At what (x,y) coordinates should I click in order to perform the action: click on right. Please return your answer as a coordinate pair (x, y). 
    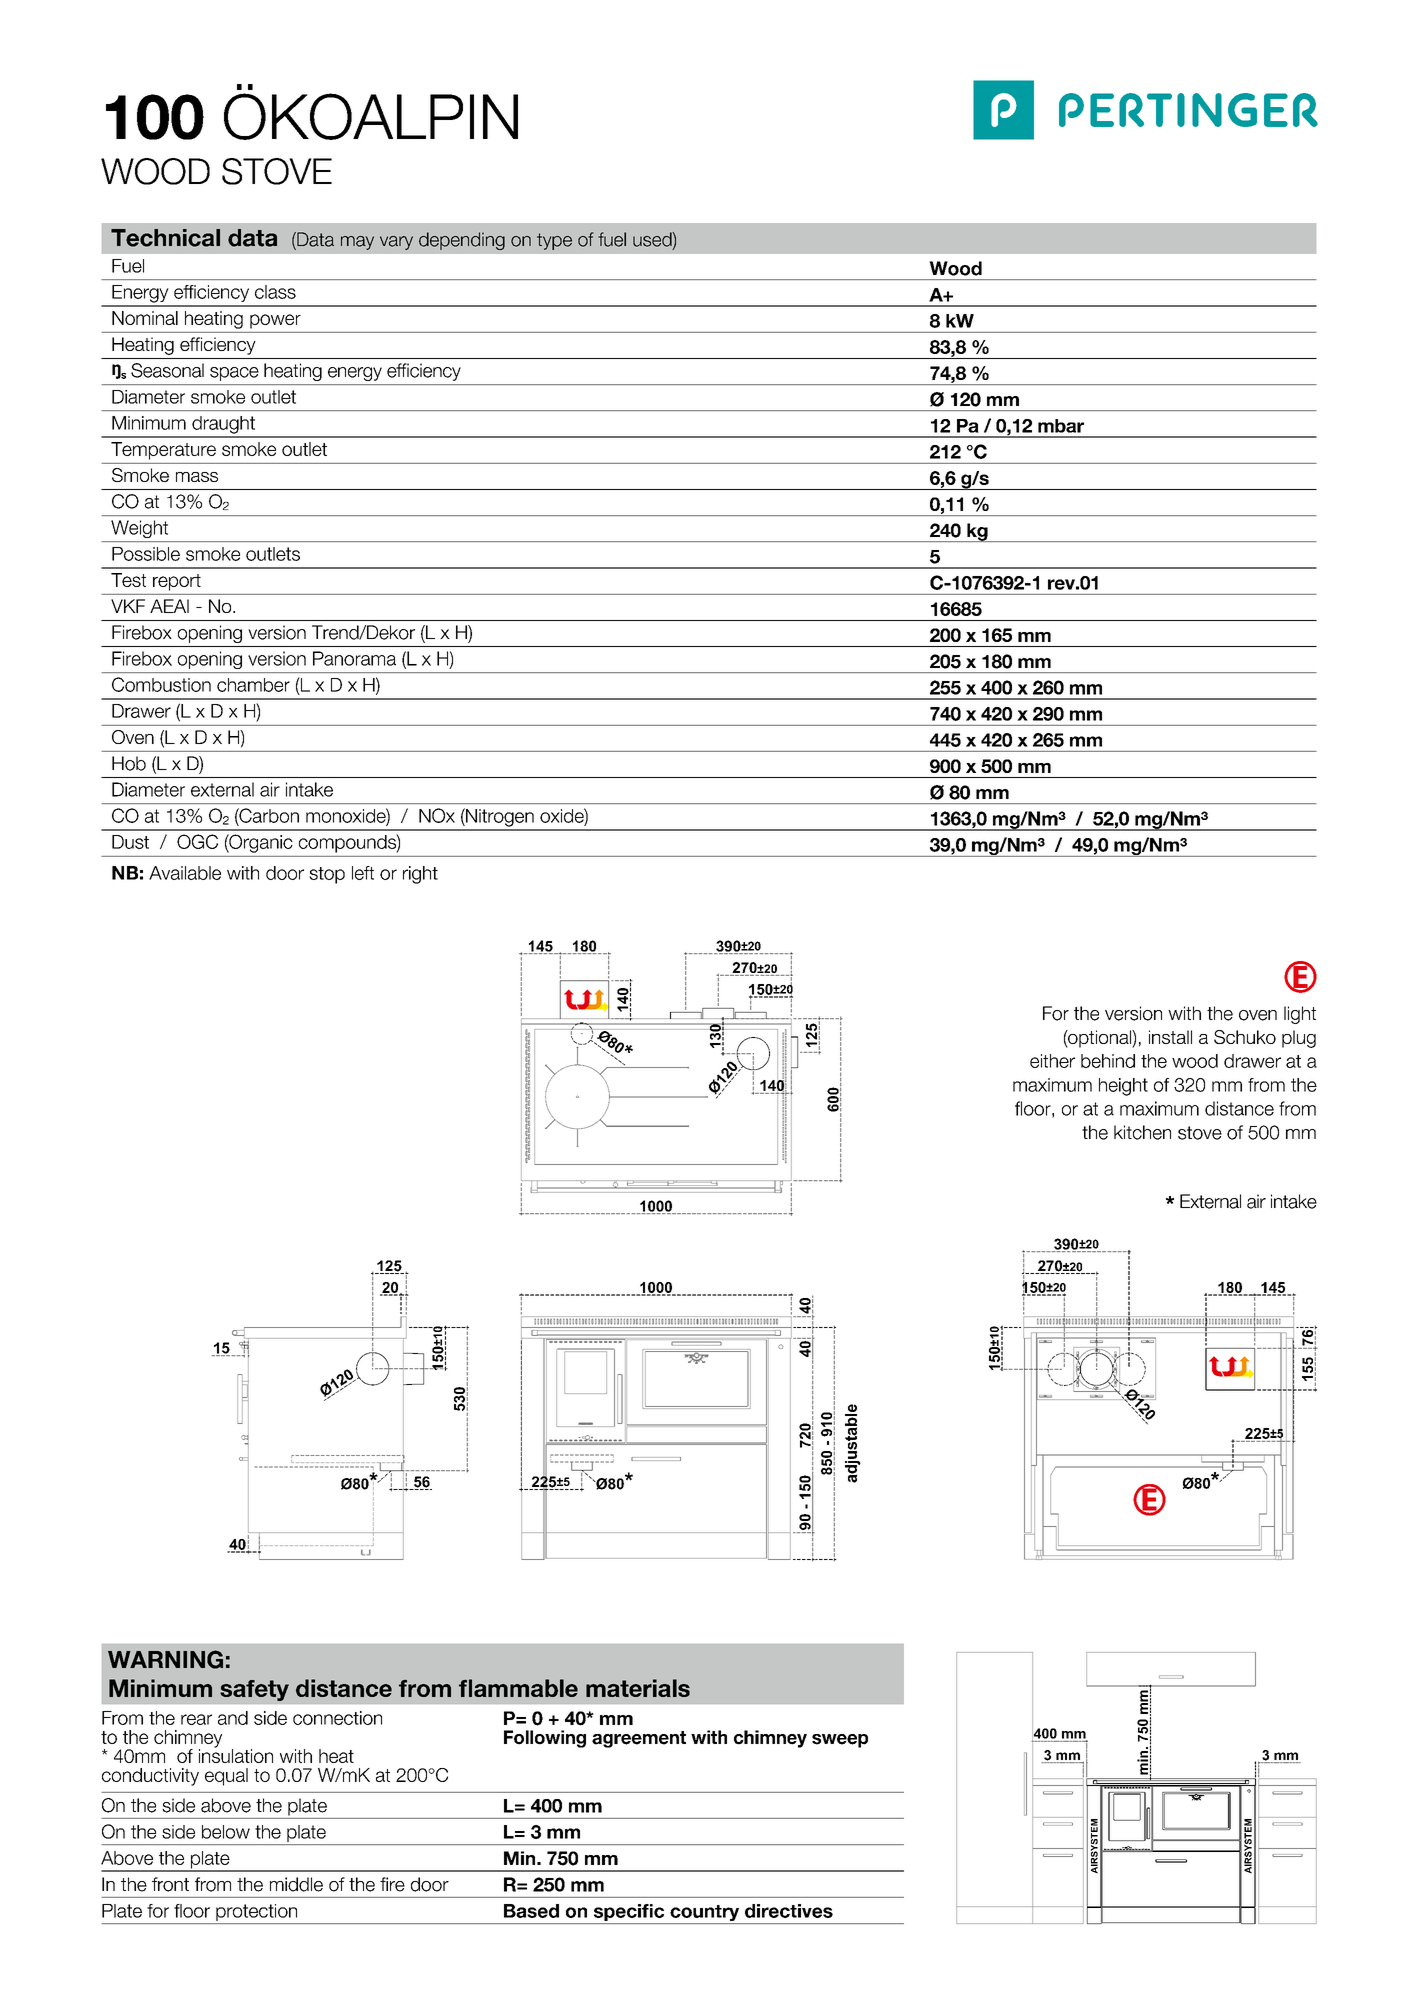
    Looking at the image, I should click on (420, 875).
